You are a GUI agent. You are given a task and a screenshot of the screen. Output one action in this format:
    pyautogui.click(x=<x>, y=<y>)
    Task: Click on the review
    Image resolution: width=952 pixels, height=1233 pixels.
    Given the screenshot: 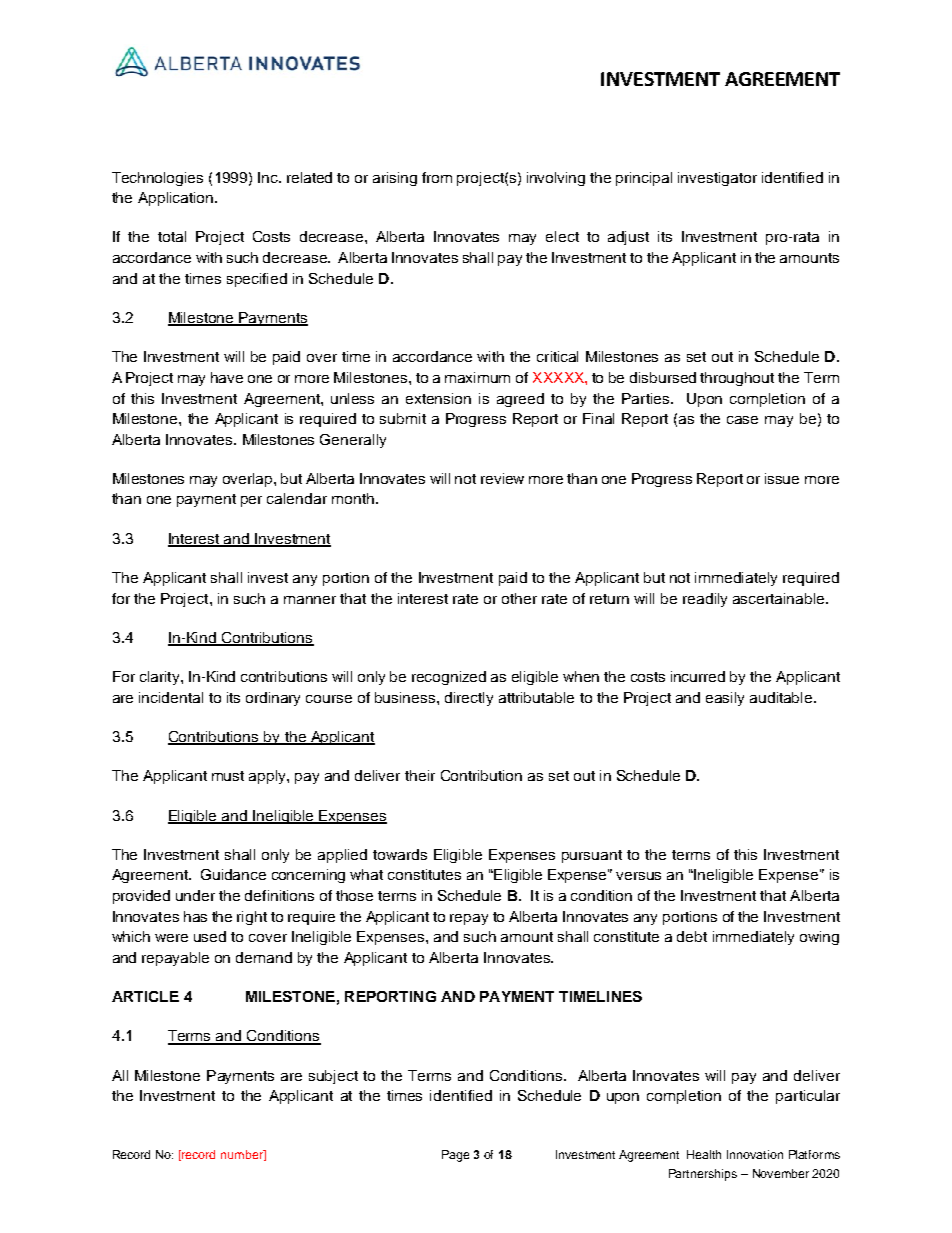 What is the action you would take?
    pyautogui.click(x=502, y=478)
